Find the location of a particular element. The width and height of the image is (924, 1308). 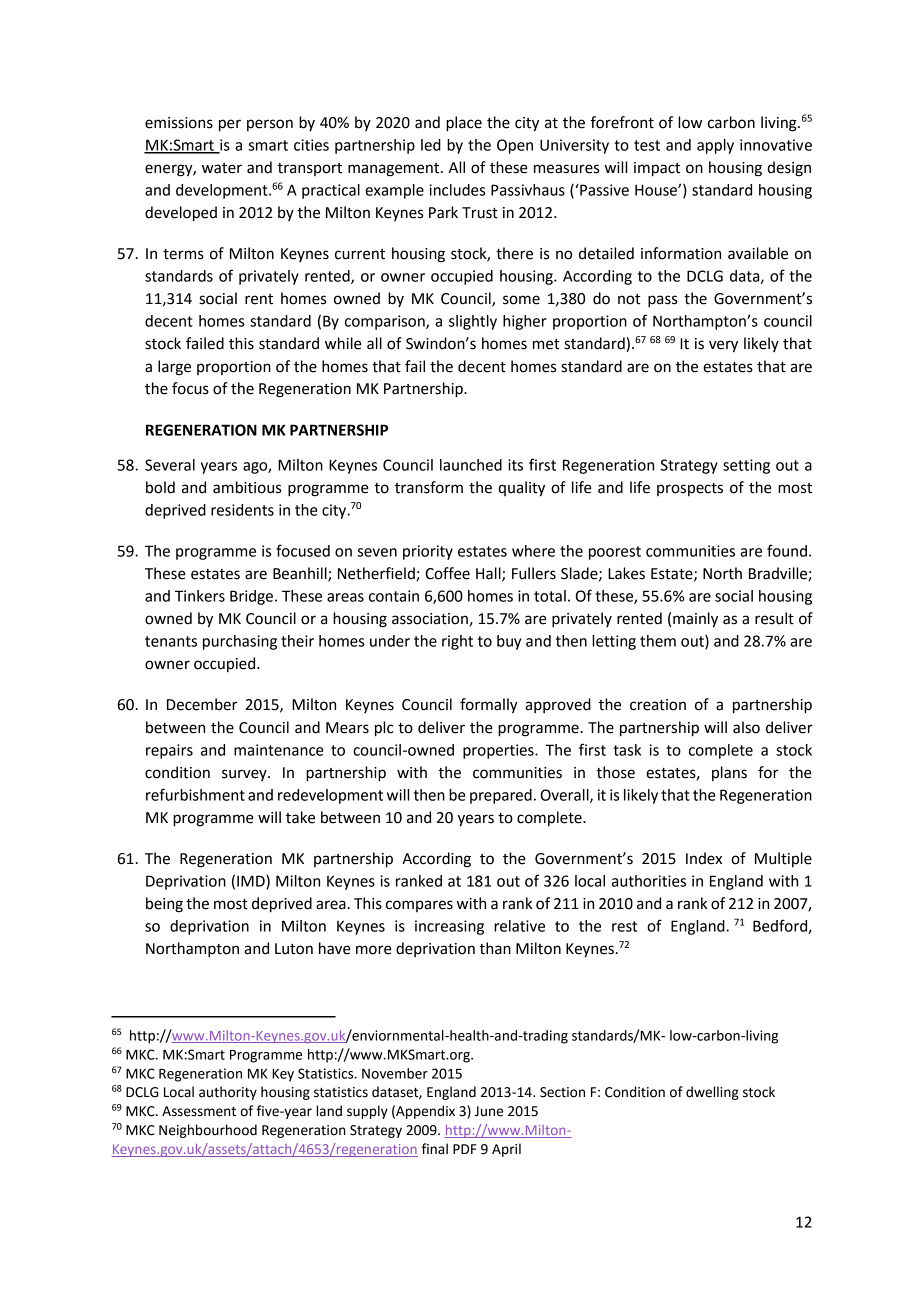

ambitious is located at coordinates (247, 487).
